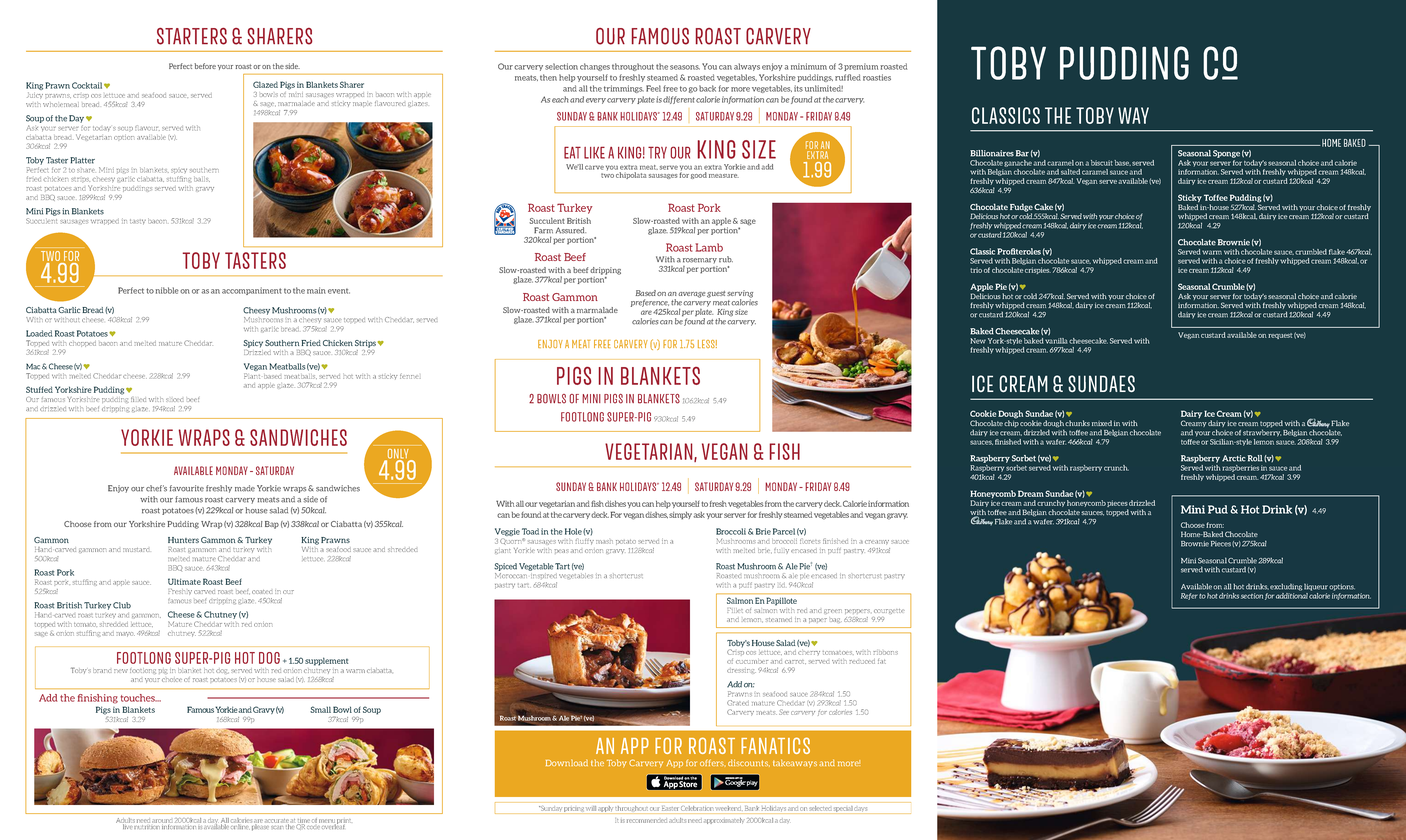  Describe the element at coordinates (670, 809) in the screenshot. I see `Easter` at that location.
